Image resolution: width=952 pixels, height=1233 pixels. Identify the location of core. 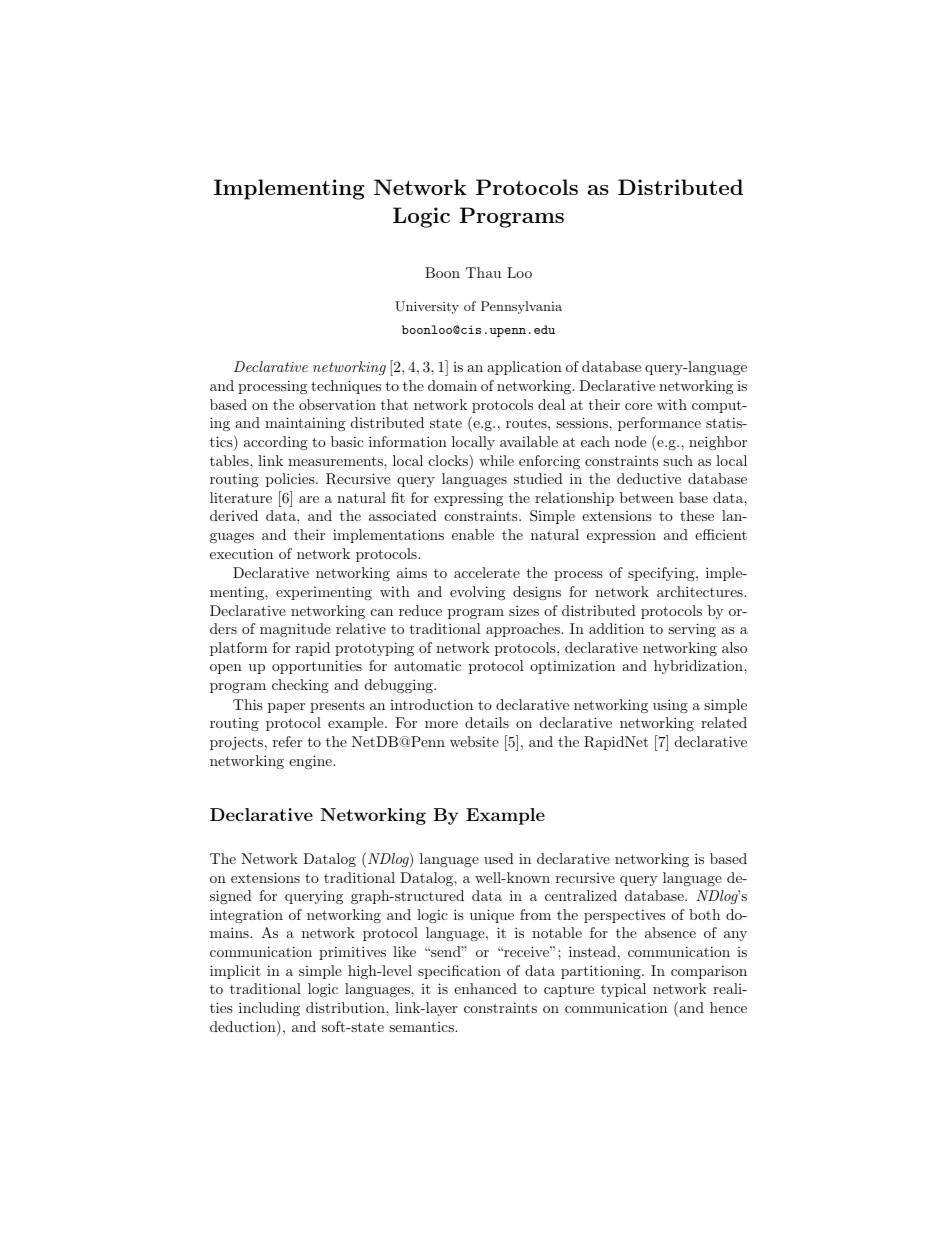
(638, 406).
